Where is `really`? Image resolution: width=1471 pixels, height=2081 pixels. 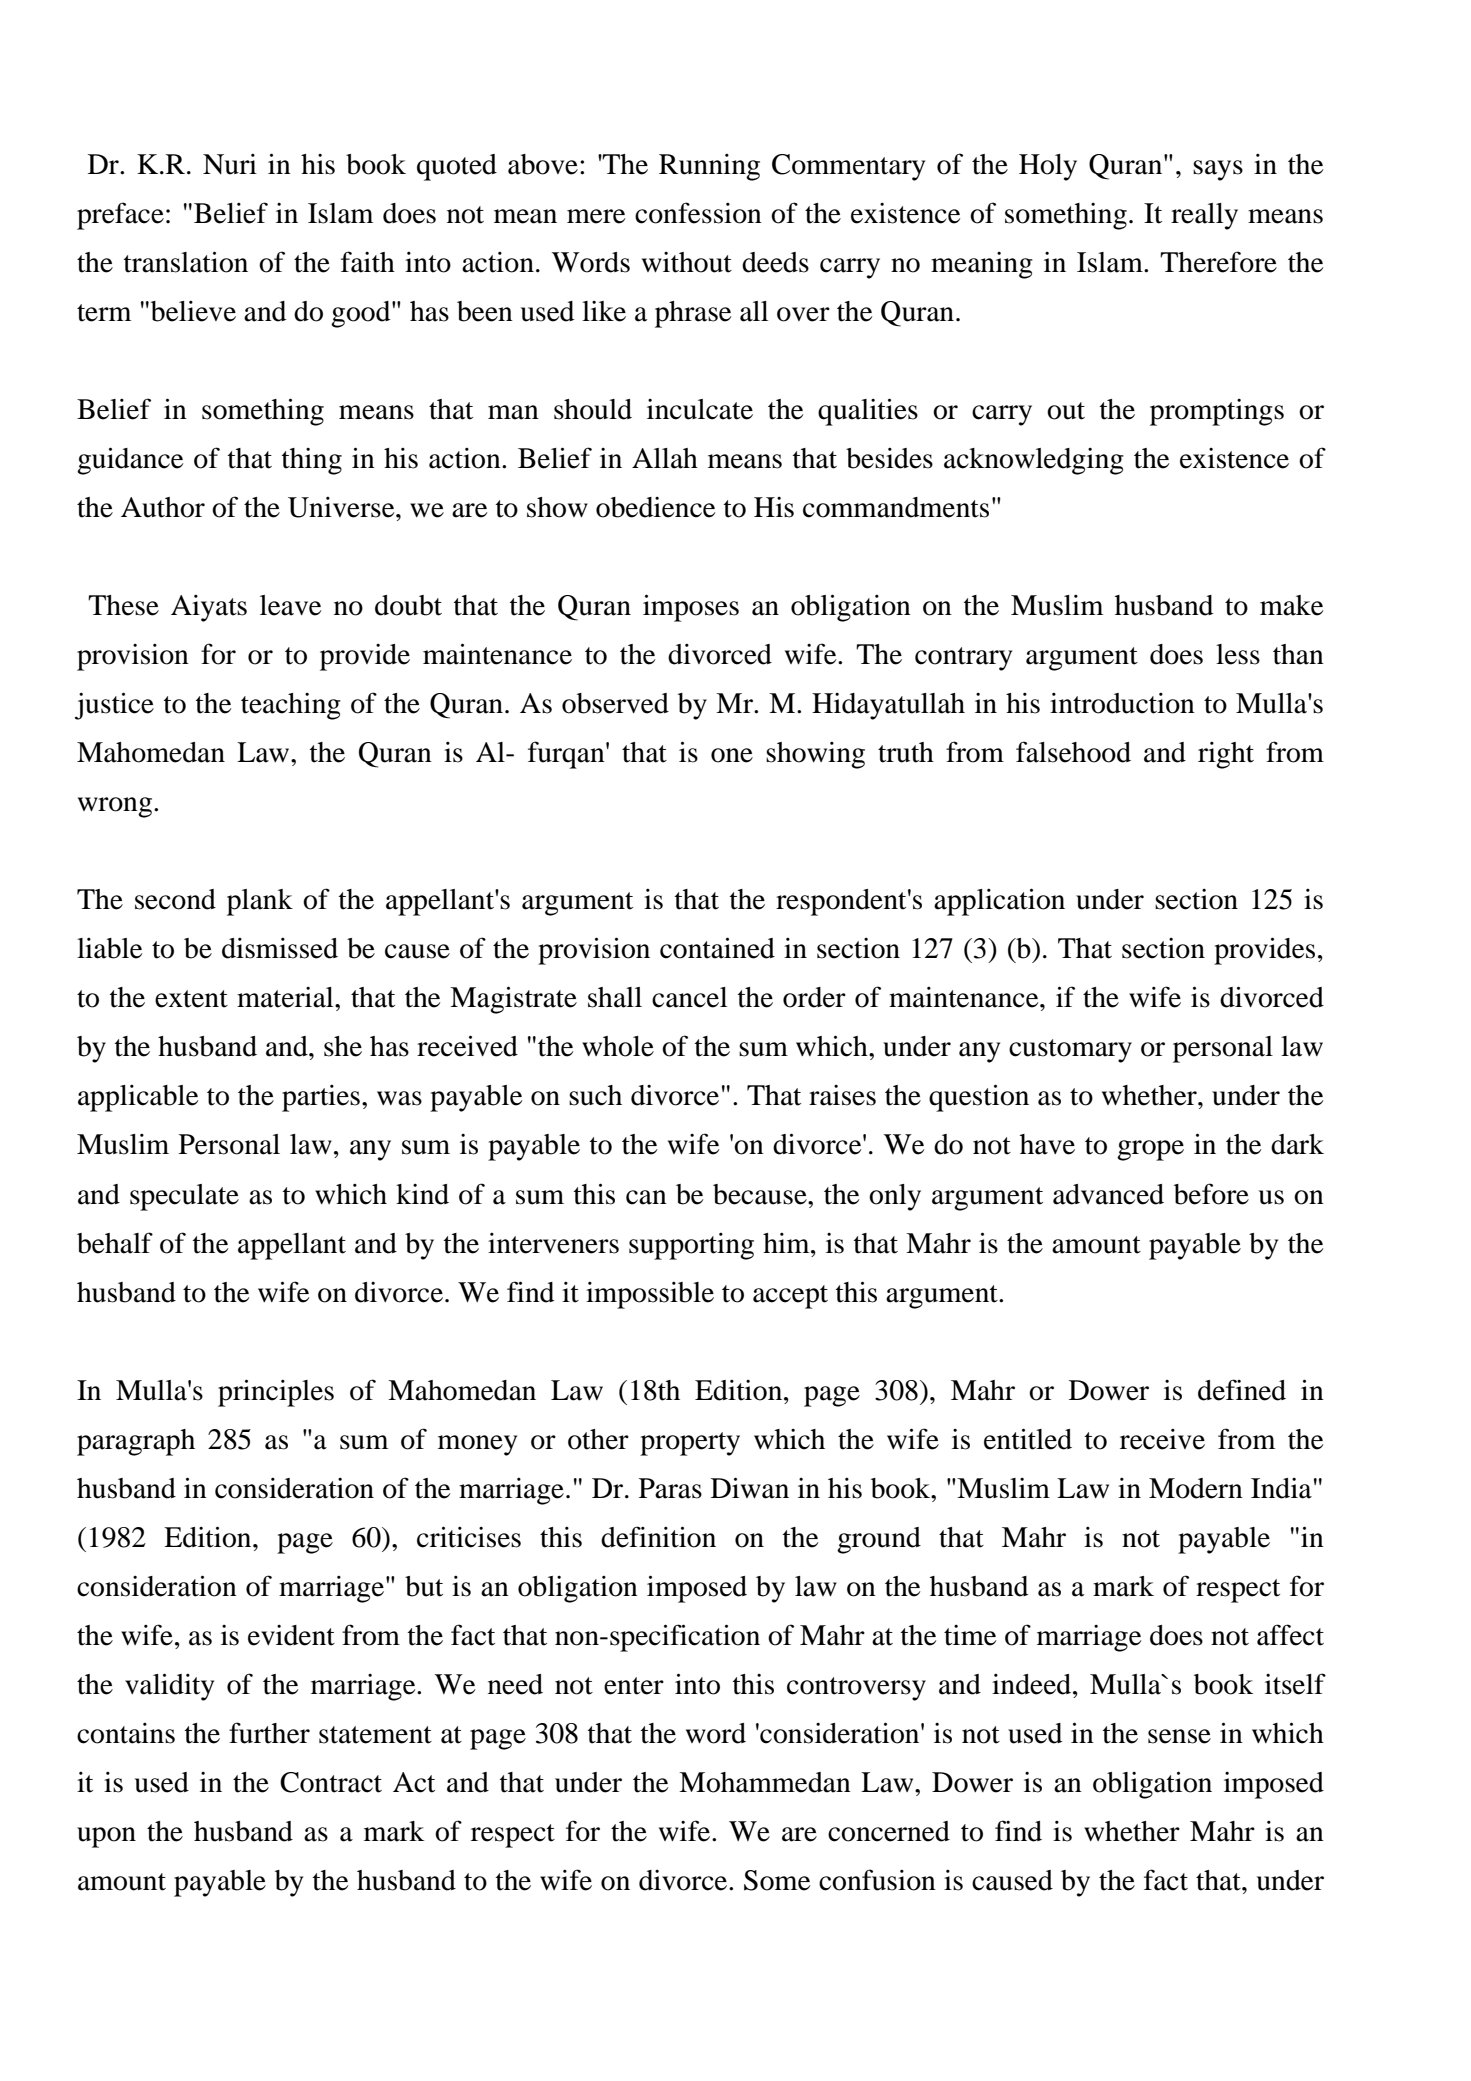
really is located at coordinates (1204, 216).
